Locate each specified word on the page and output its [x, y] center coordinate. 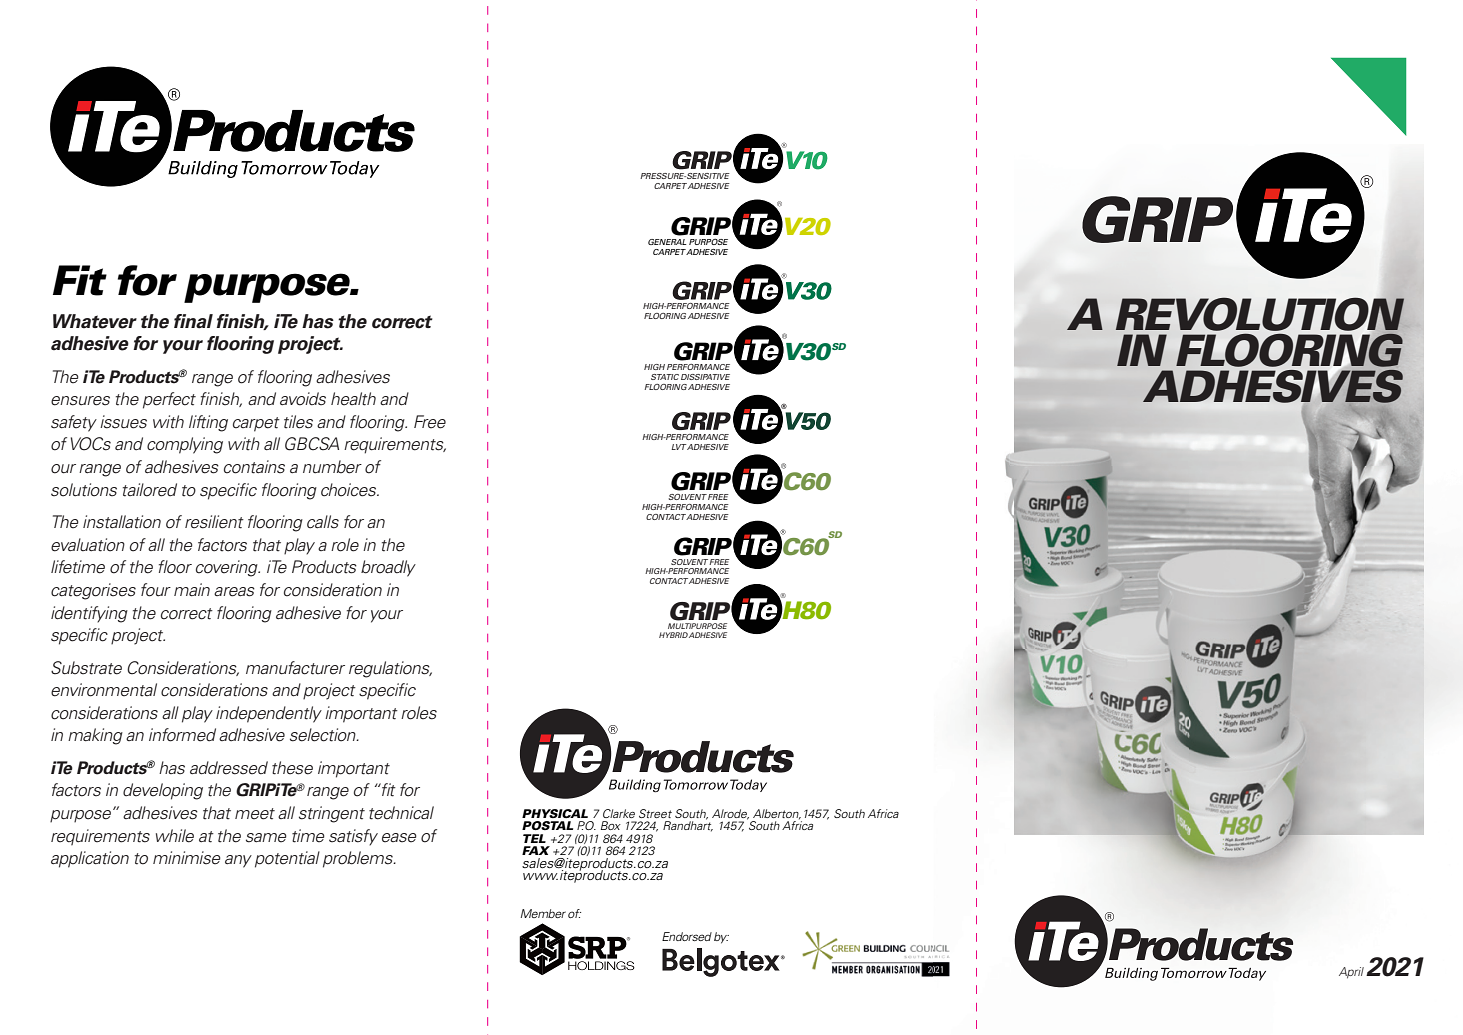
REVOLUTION [1261, 315]
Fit [80, 280]
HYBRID [673, 635]
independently [269, 714]
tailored [150, 490]
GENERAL [667, 242]
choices [350, 490]
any [238, 861]
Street [655, 813]
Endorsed [687, 936]
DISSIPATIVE [705, 377]
